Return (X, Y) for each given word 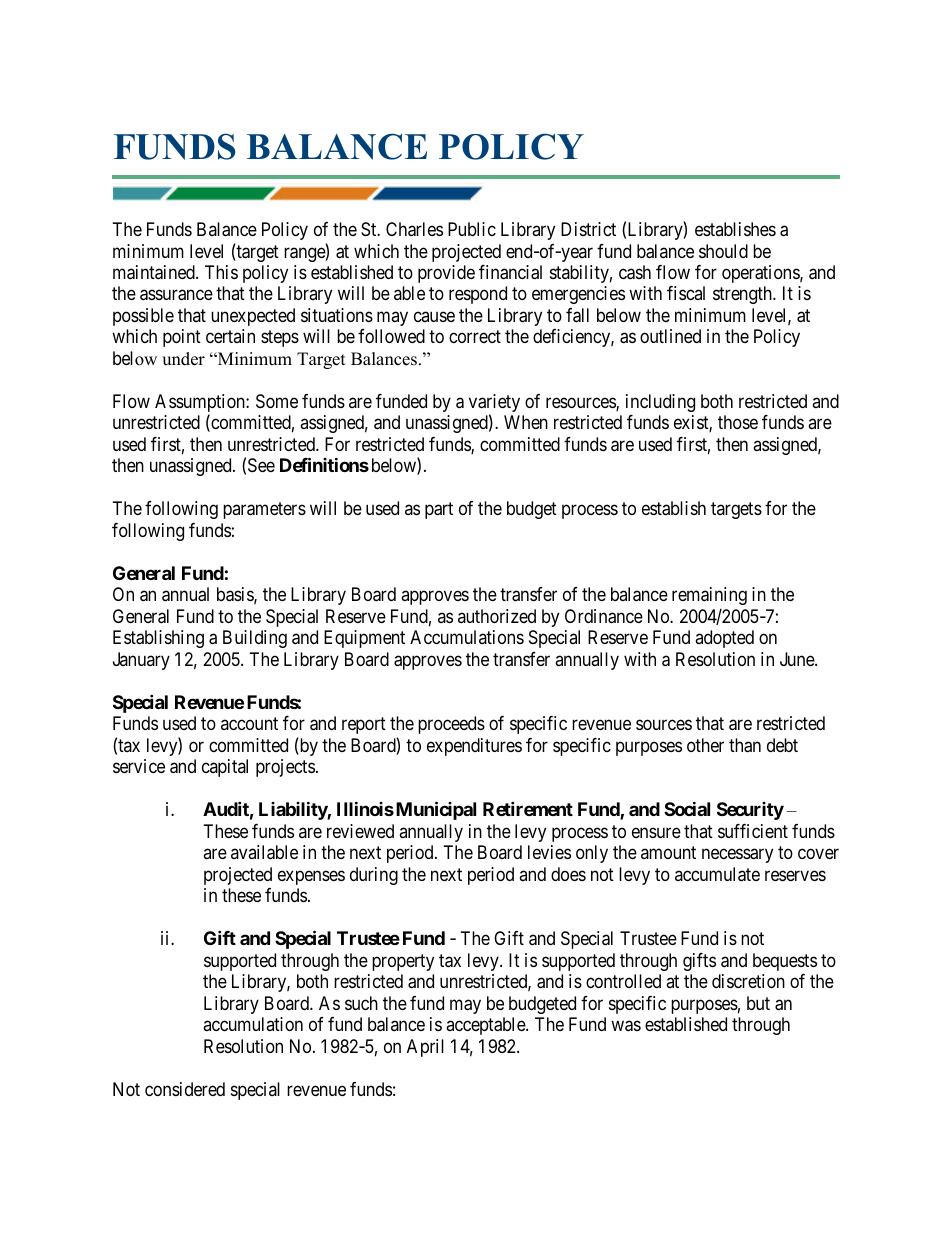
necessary (737, 856)
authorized (497, 616)
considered (185, 1089)
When (526, 422)
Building (255, 639)
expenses (311, 877)
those (738, 422)
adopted (724, 639)
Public (472, 229)
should (723, 251)
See (261, 465)
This (221, 272)
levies (549, 852)
